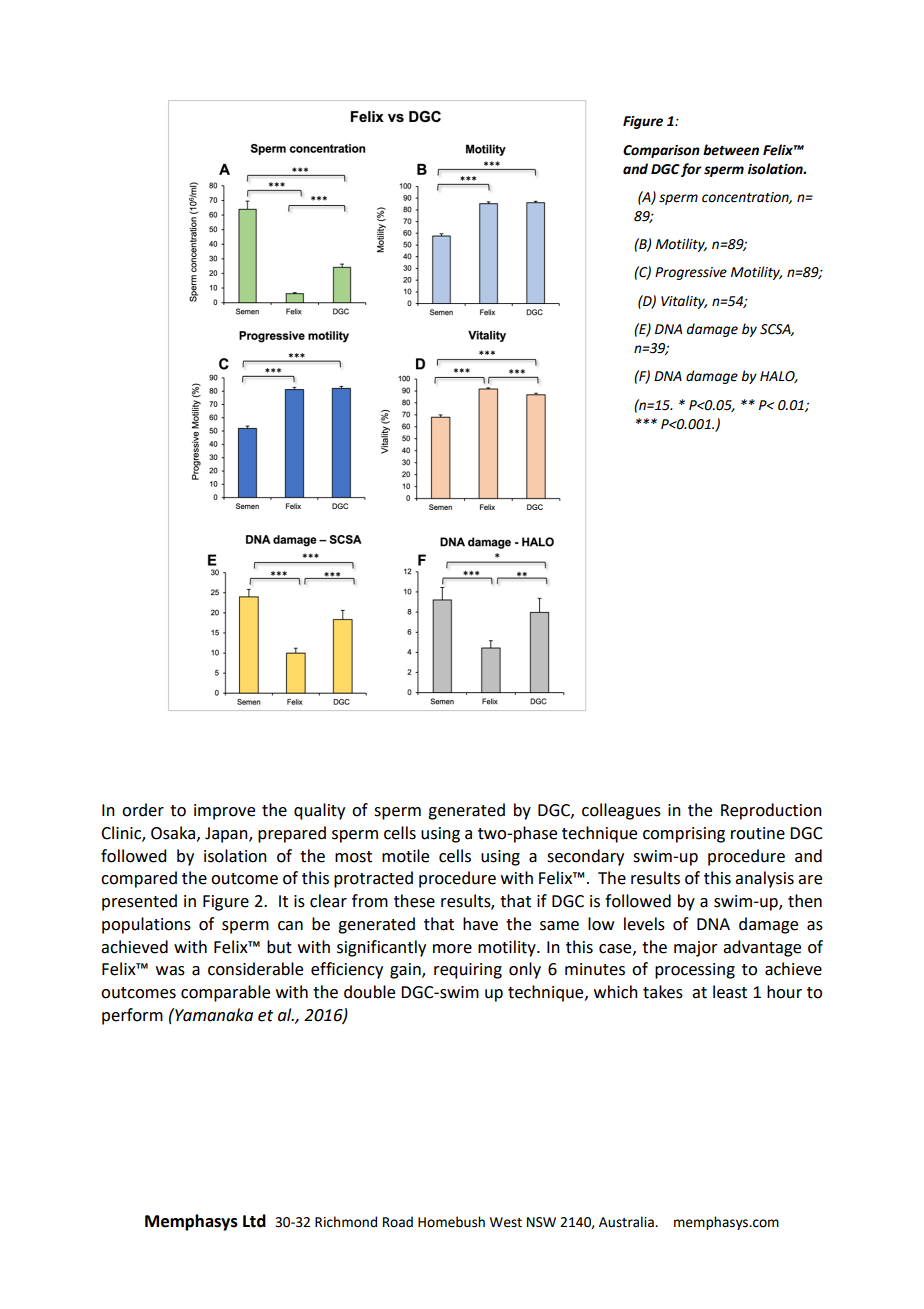  What do you see at coordinates (758, 833) in the screenshot?
I see `routine` at bounding box center [758, 833].
